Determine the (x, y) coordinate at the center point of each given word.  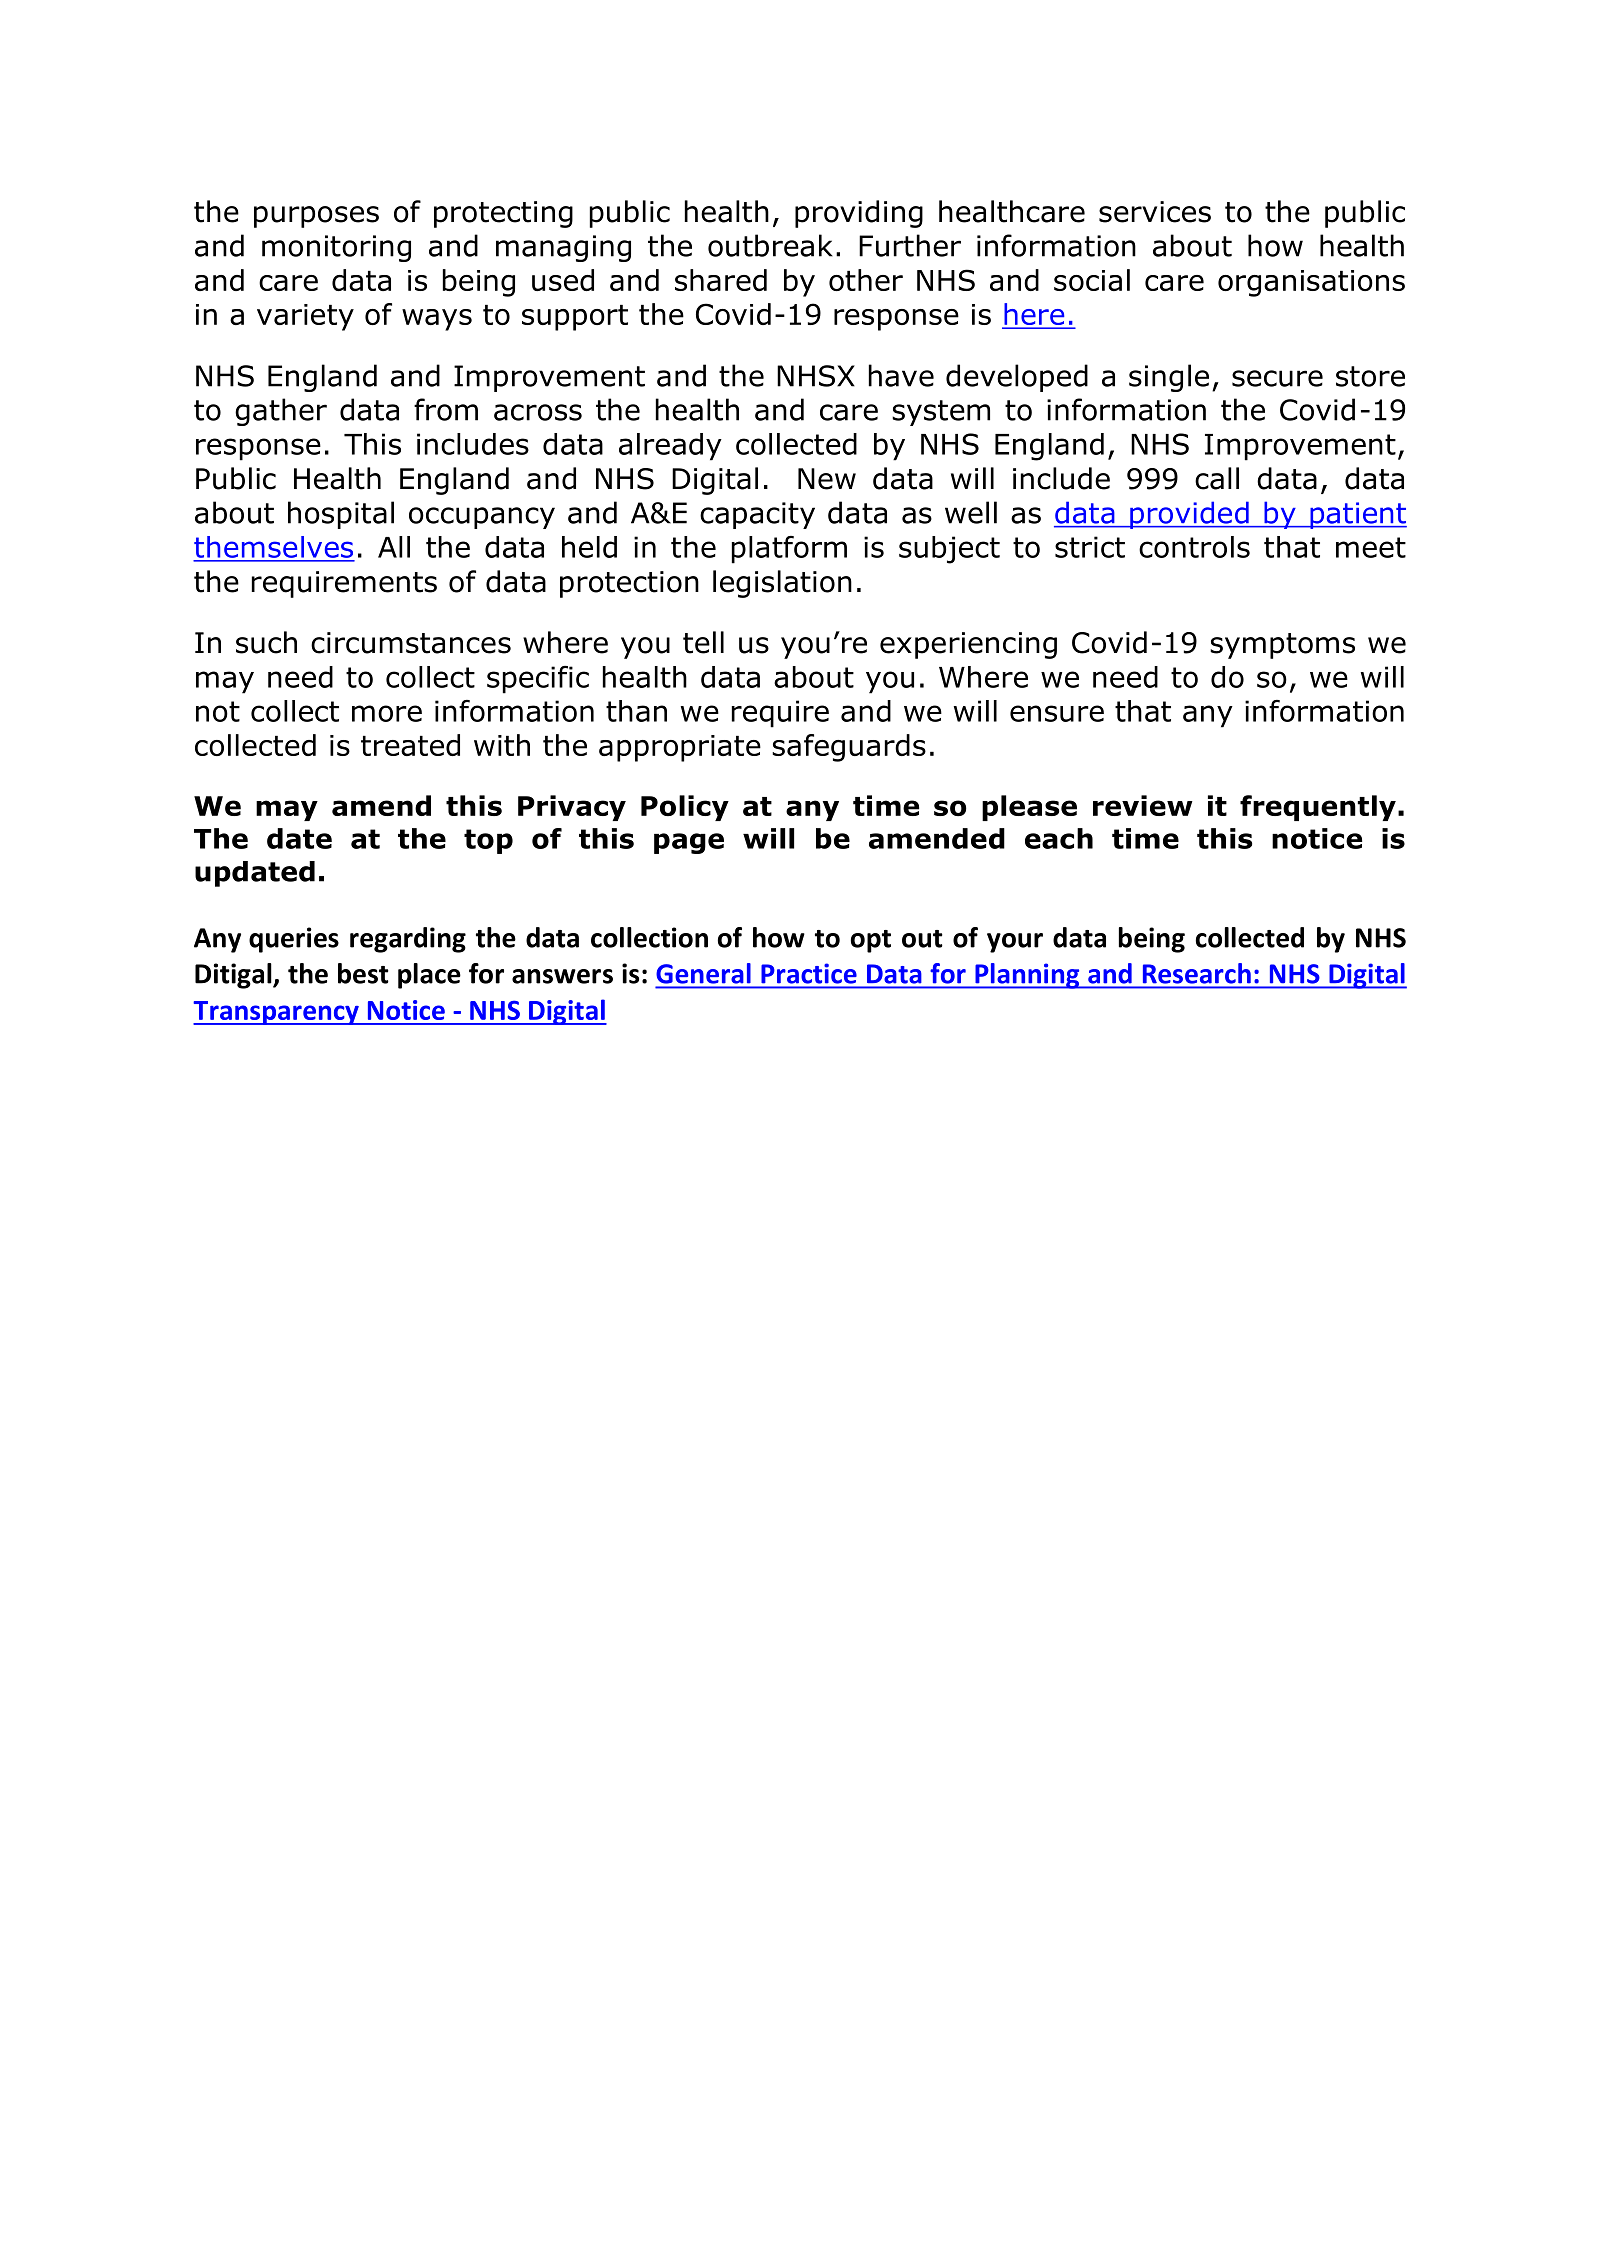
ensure (1057, 713)
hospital (341, 515)
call (1217, 478)
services (1155, 212)
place (429, 976)
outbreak (770, 245)
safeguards (849, 748)
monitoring (336, 248)
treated (410, 745)
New (827, 479)
